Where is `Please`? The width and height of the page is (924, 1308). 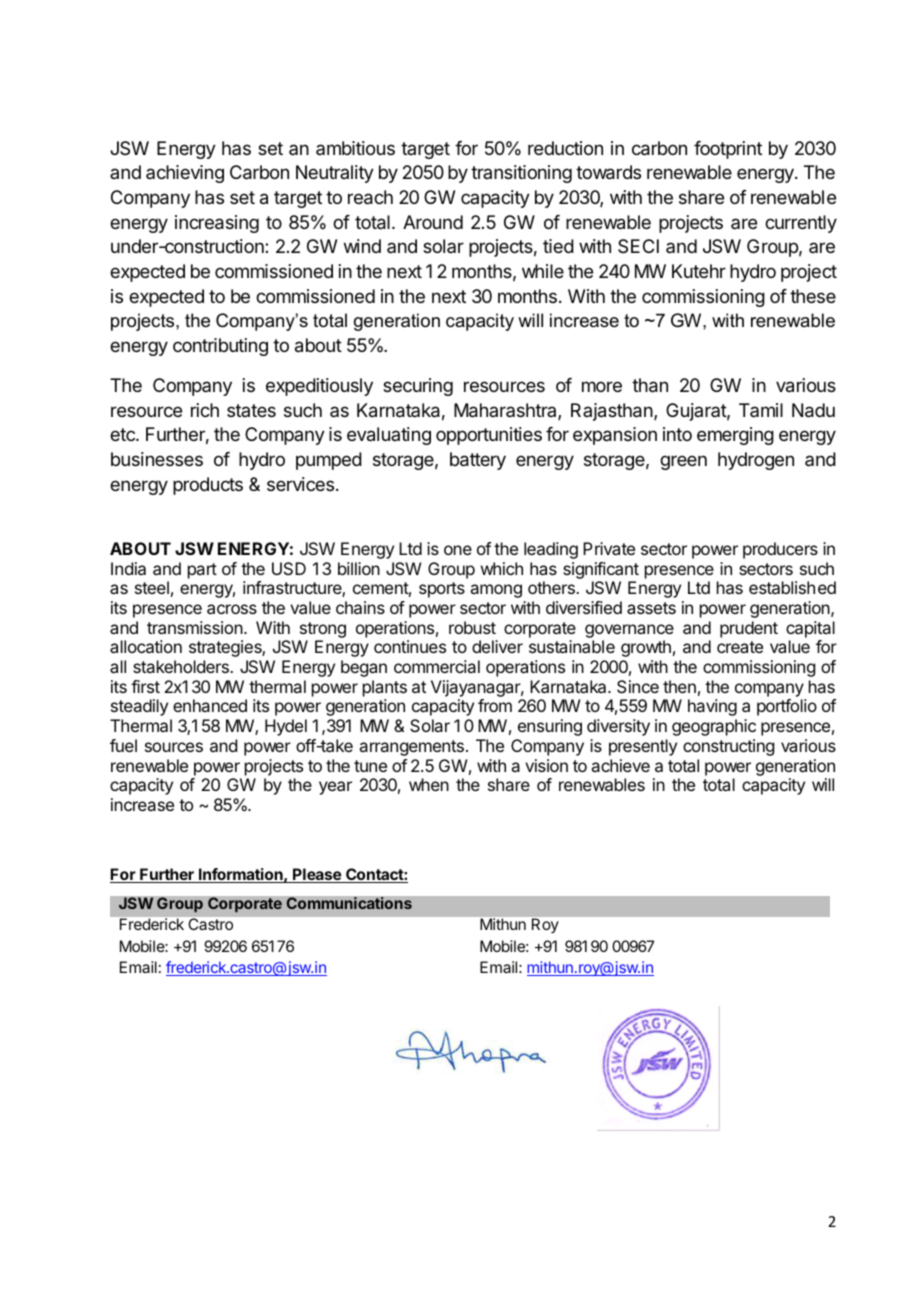 Please is located at coordinates (317, 875).
